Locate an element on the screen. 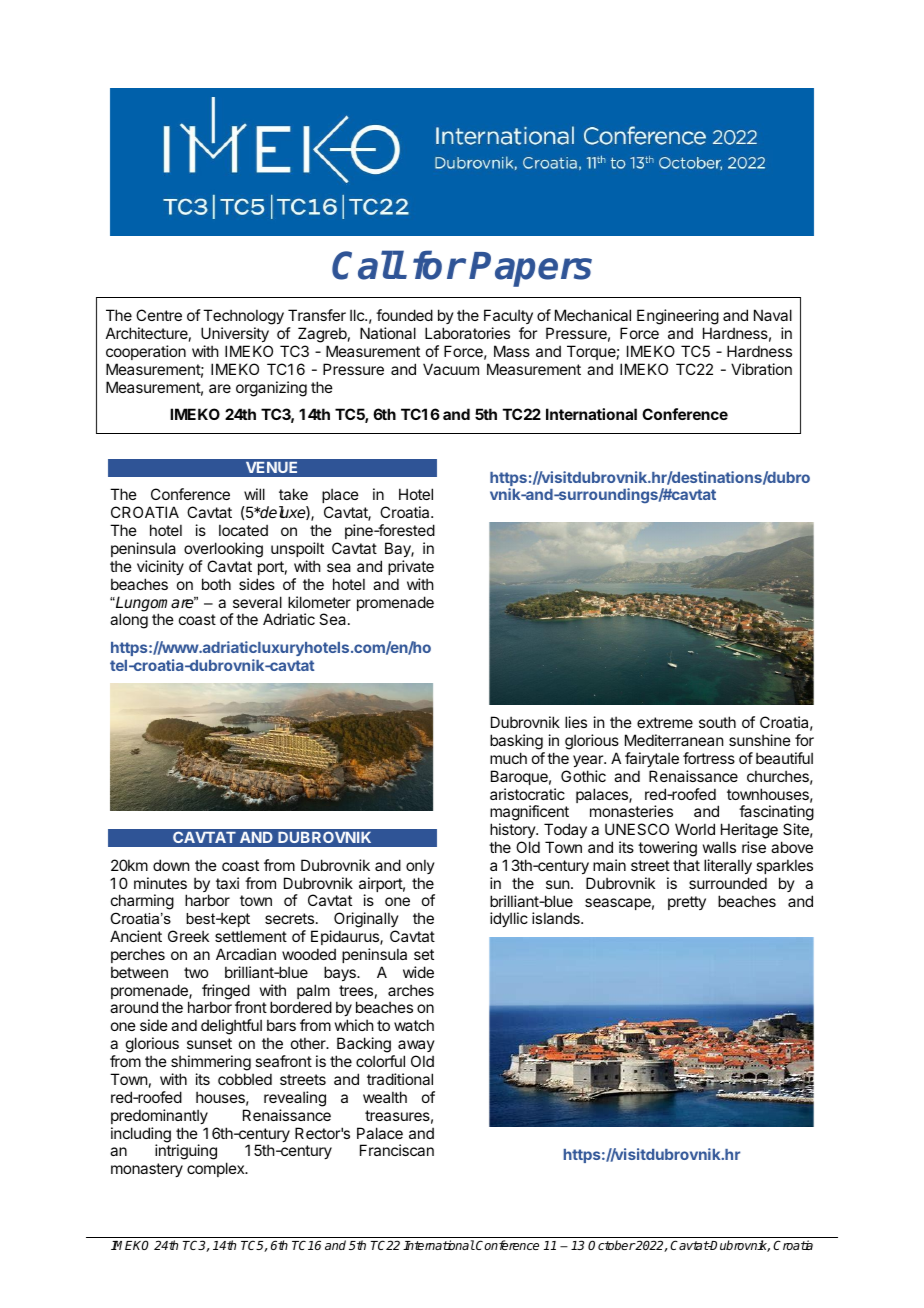 This screenshot has width=924, height=1308. fortress is located at coordinates (709, 758).
